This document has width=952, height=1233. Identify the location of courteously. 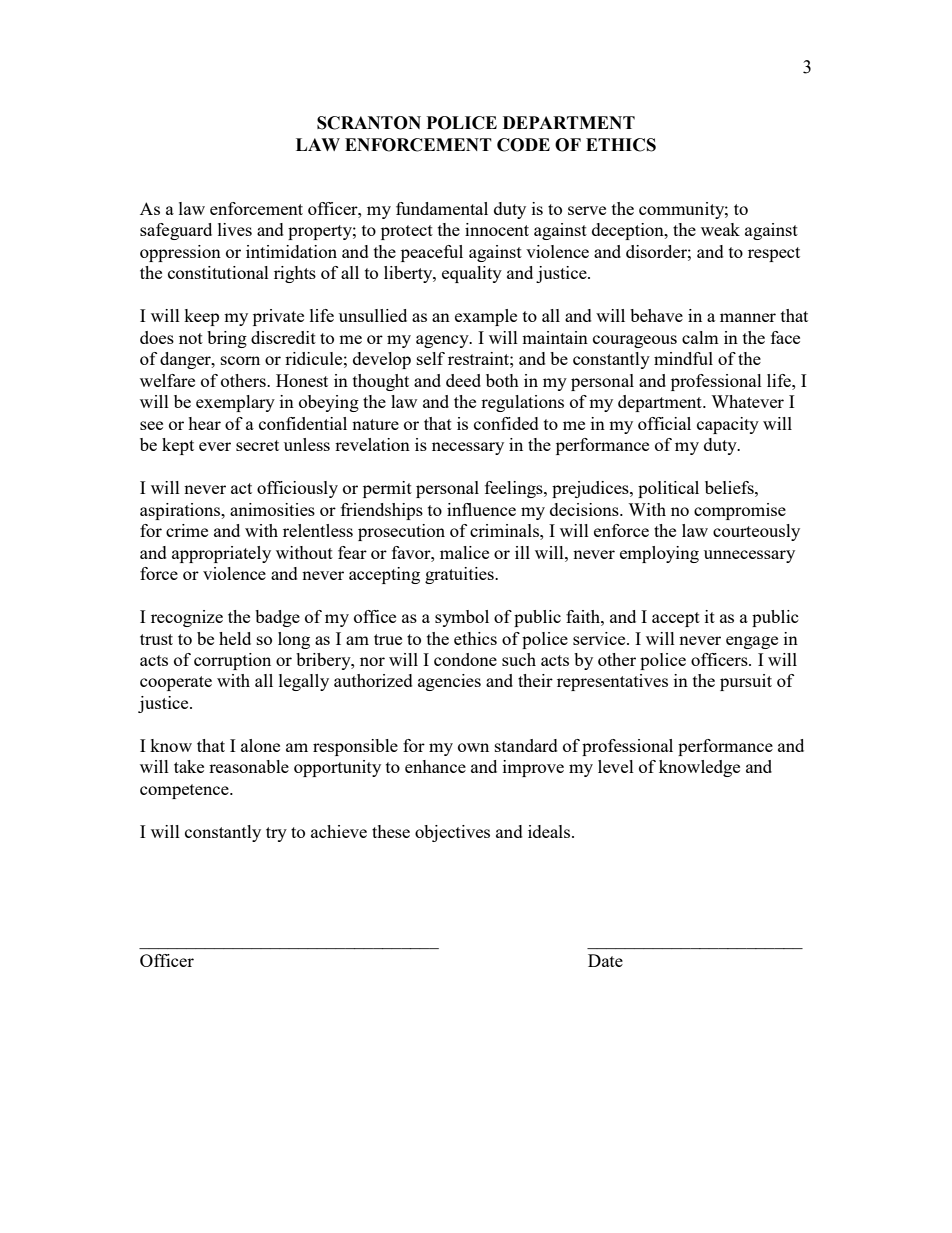
(756, 532).
